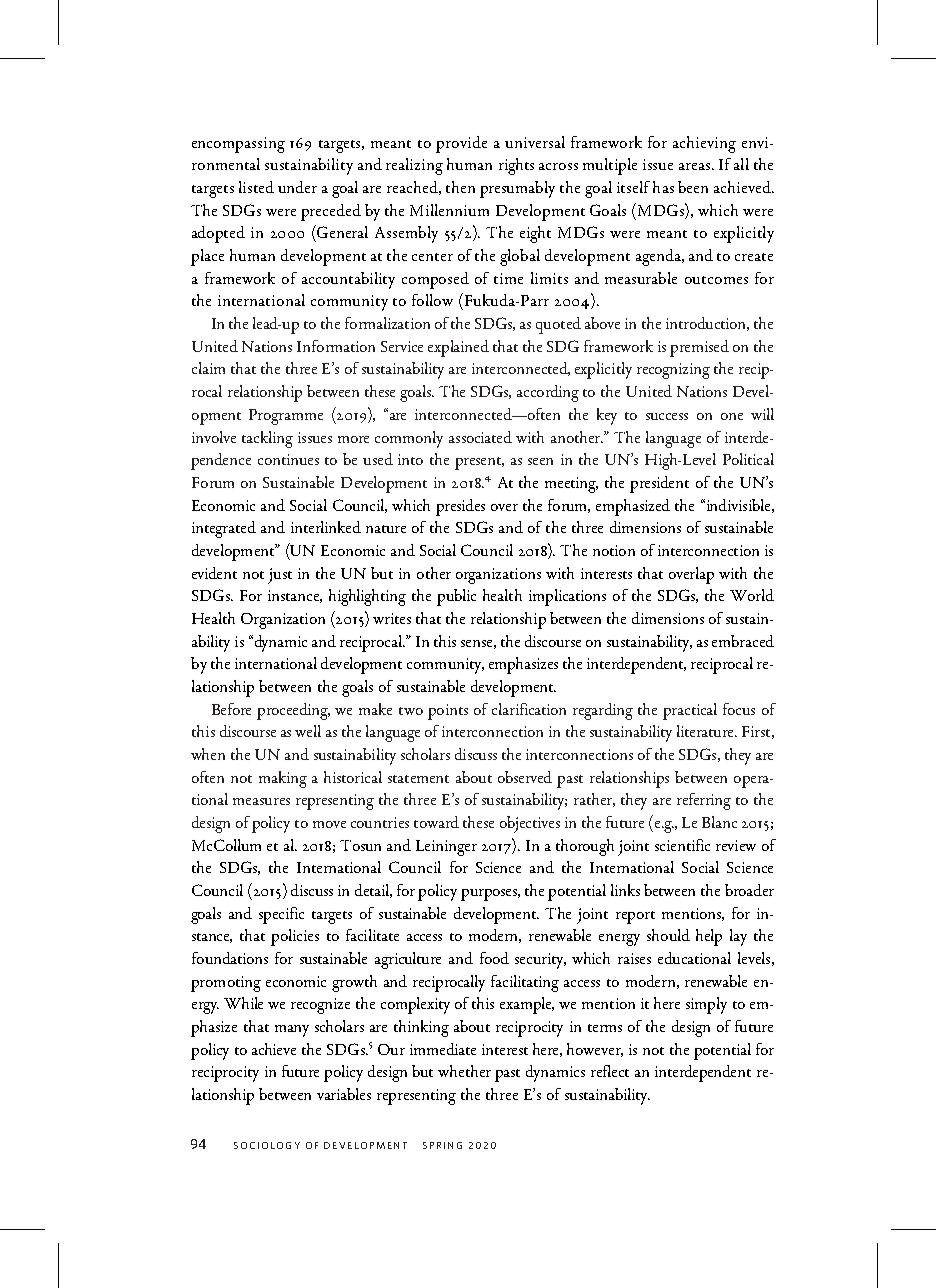  What do you see at coordinates (267, 1145) in the screenshot?
I see `SOCIOLOGY` at bounding box center [267, 1145].
